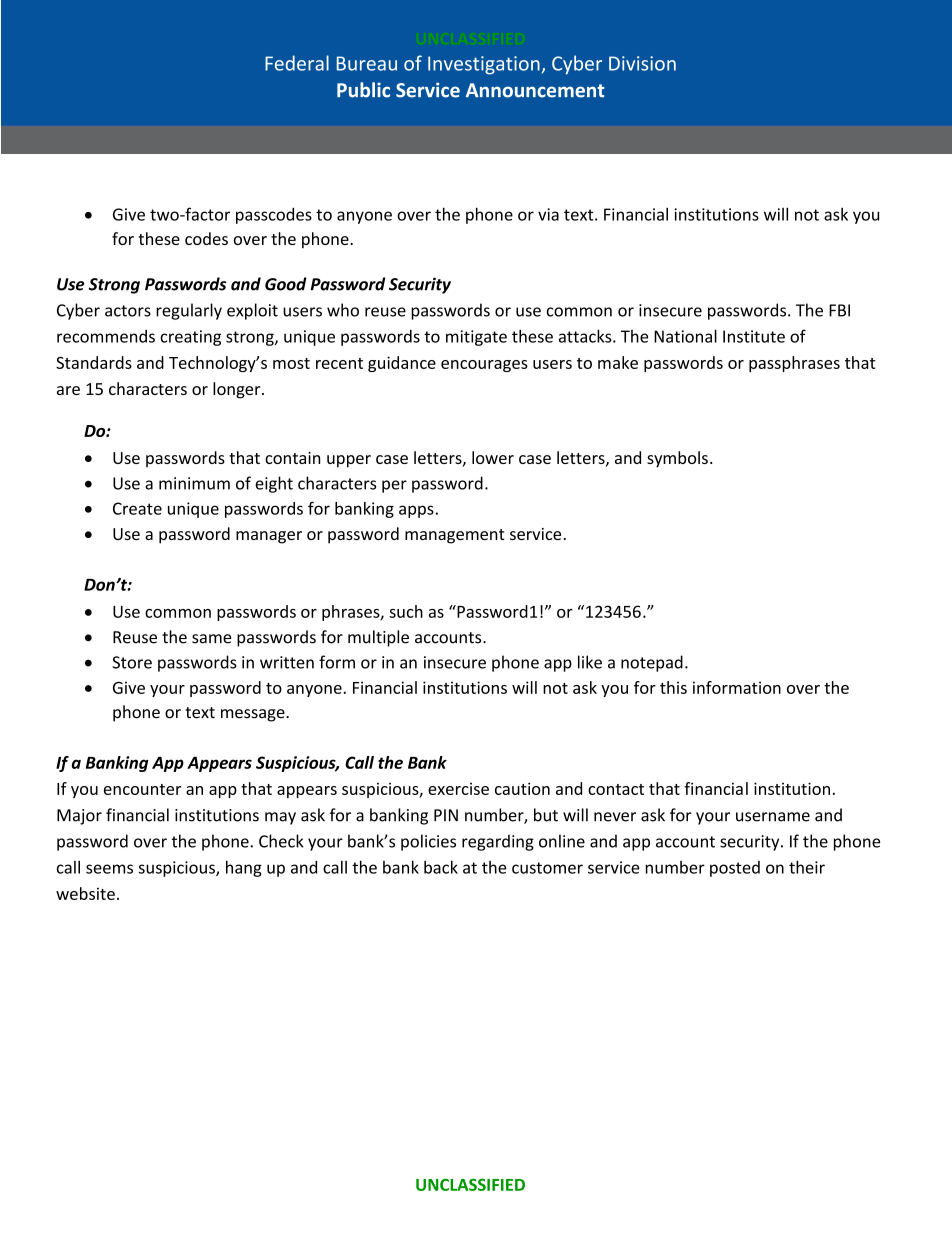 This screenshot has height=1233, width=952. I want to click on such, so click(406, 611).
